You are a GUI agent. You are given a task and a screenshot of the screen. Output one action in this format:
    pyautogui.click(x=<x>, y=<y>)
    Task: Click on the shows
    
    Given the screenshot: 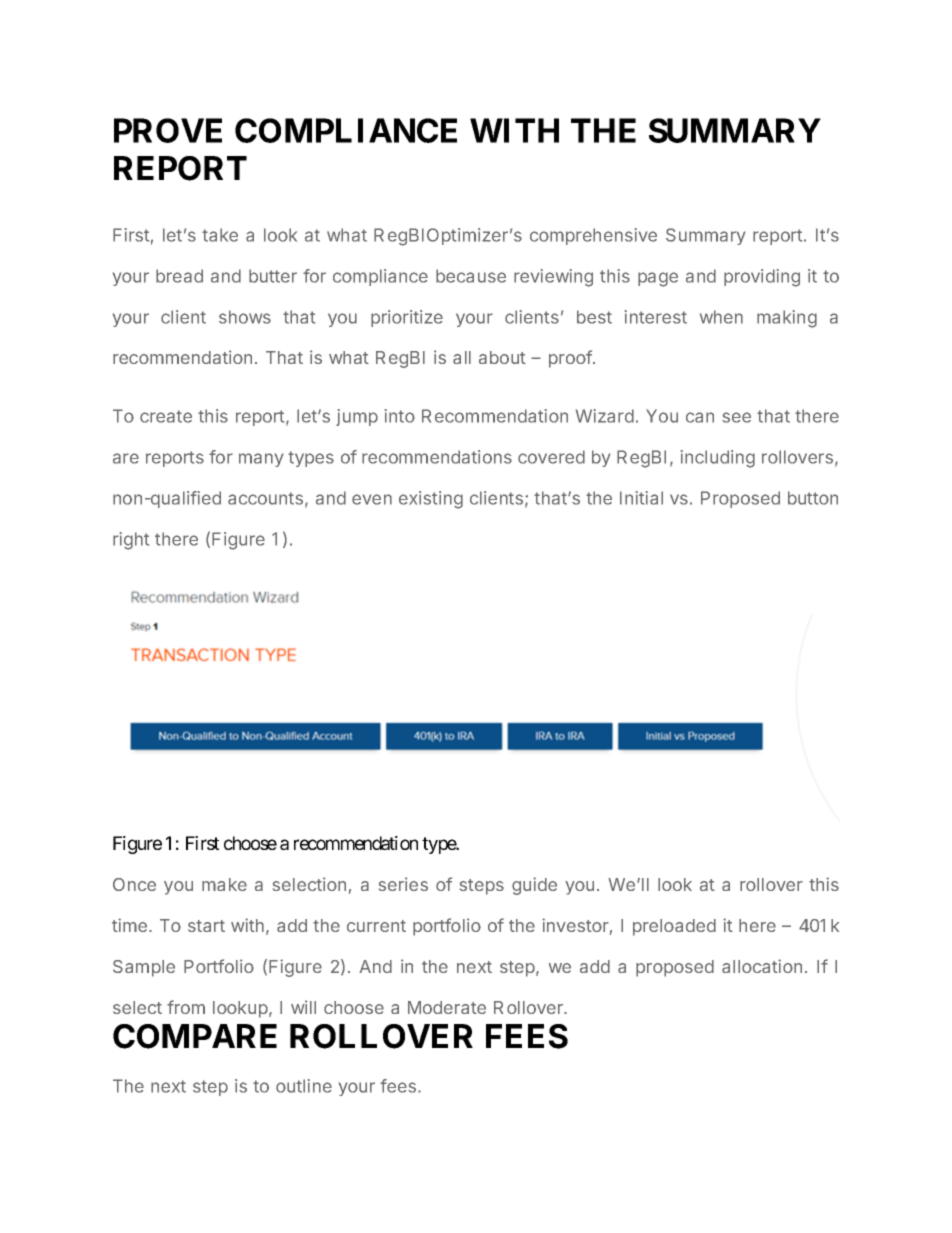 What is the action you would take?
    pyautogui.click(x=245, y=317)
